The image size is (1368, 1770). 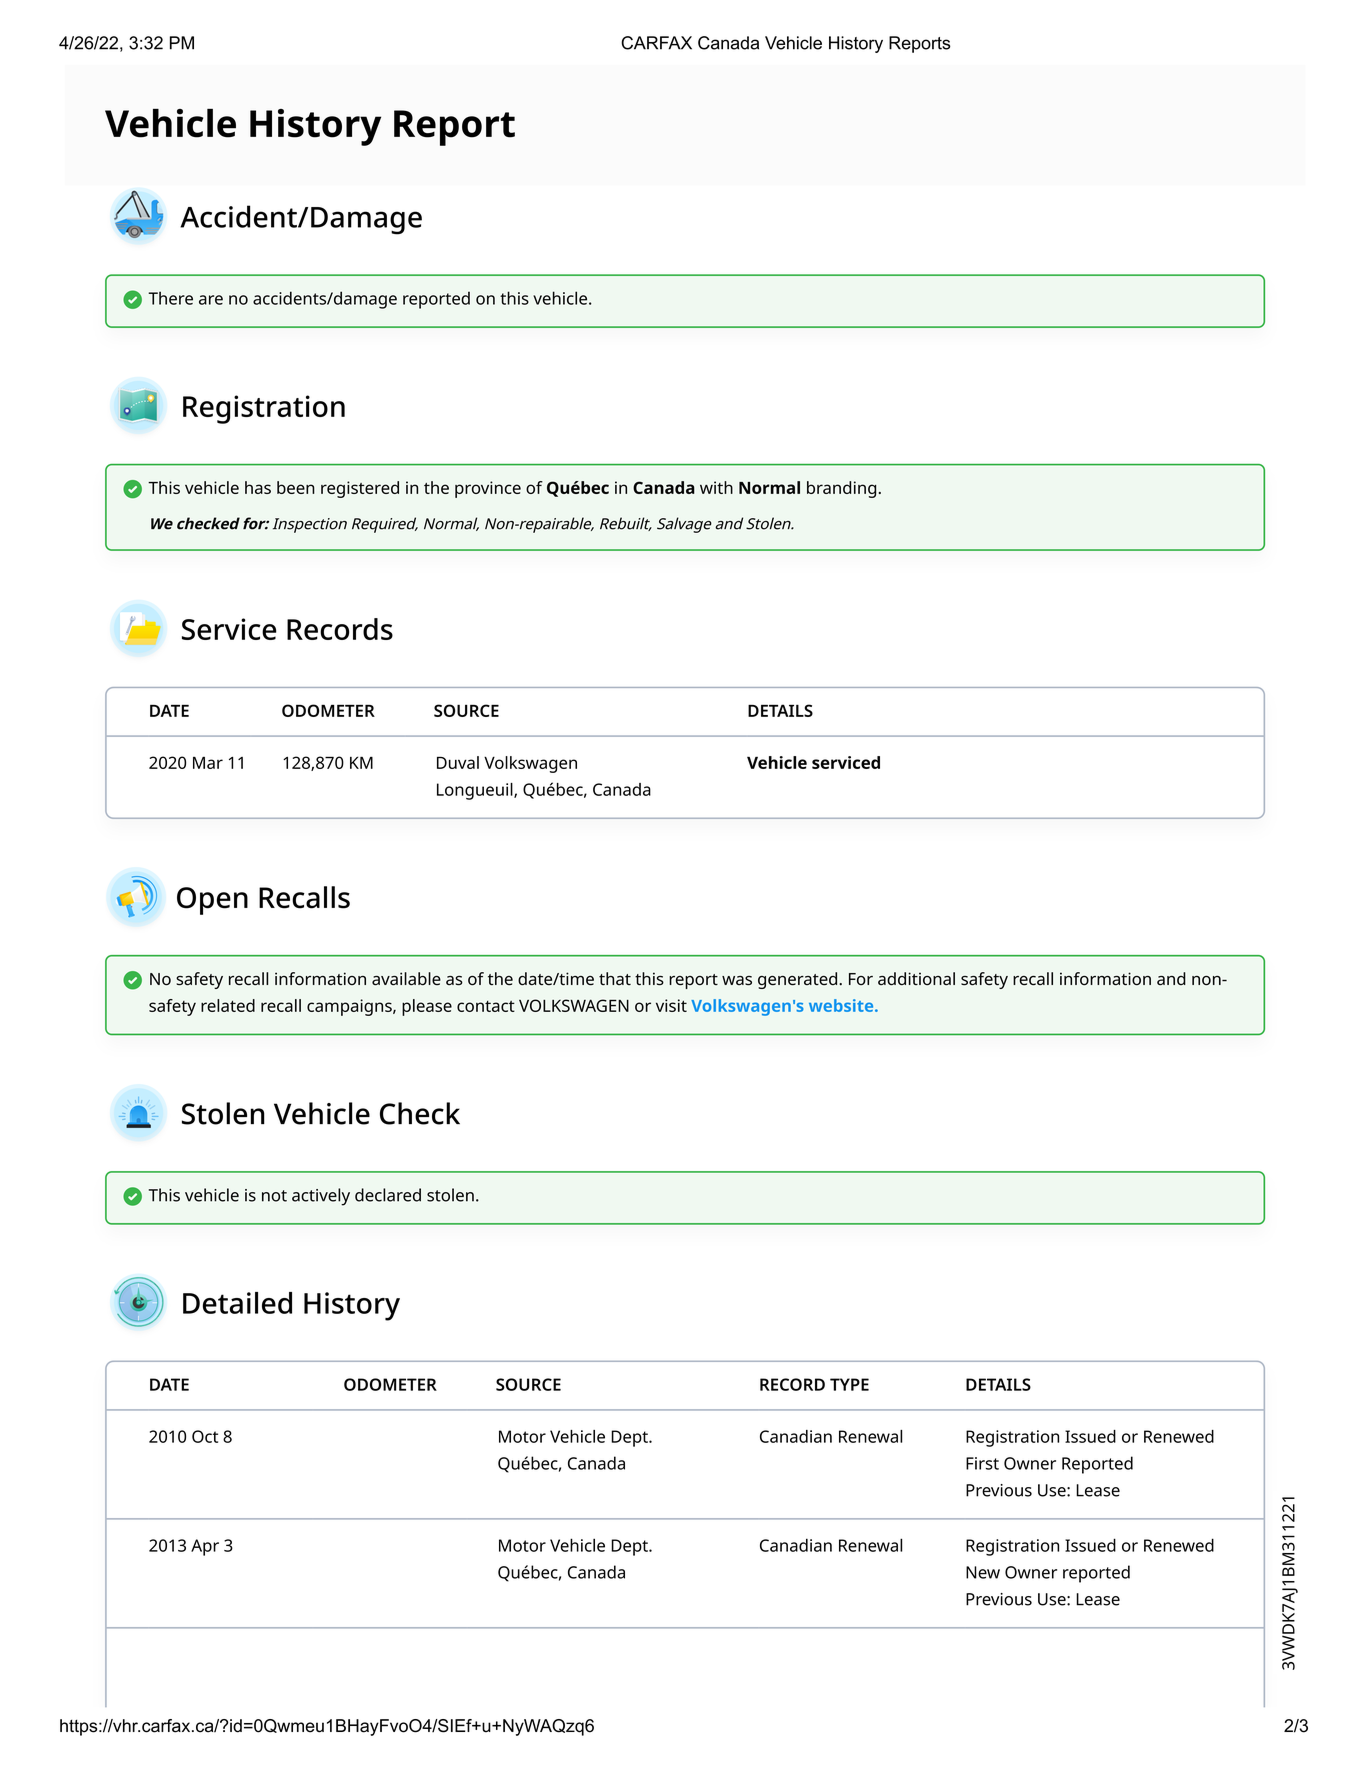 I want to click on that, so click(x=615, y=978).
